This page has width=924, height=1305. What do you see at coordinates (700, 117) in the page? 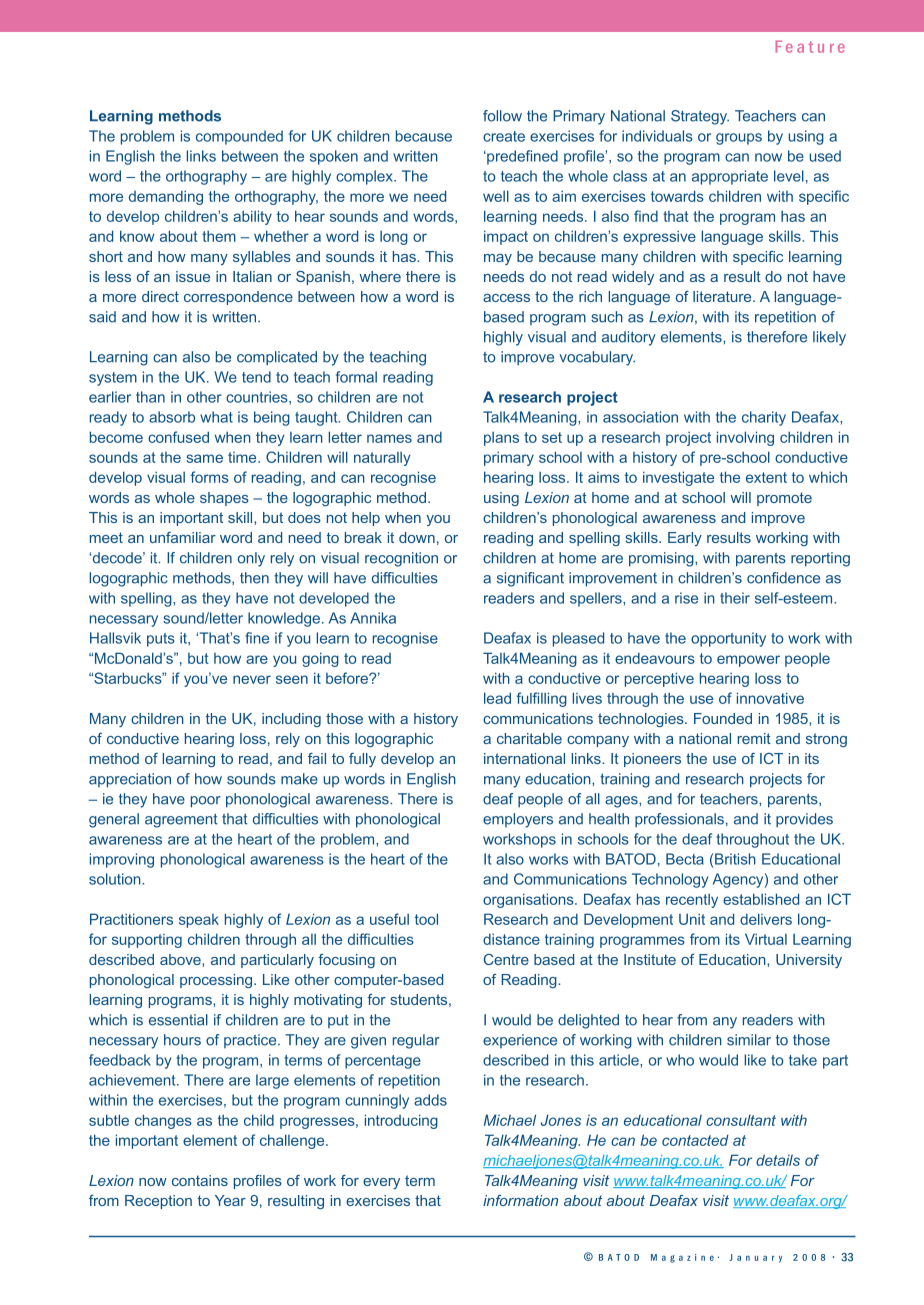
I see `Strategy` at bounding box center [700, 117].
